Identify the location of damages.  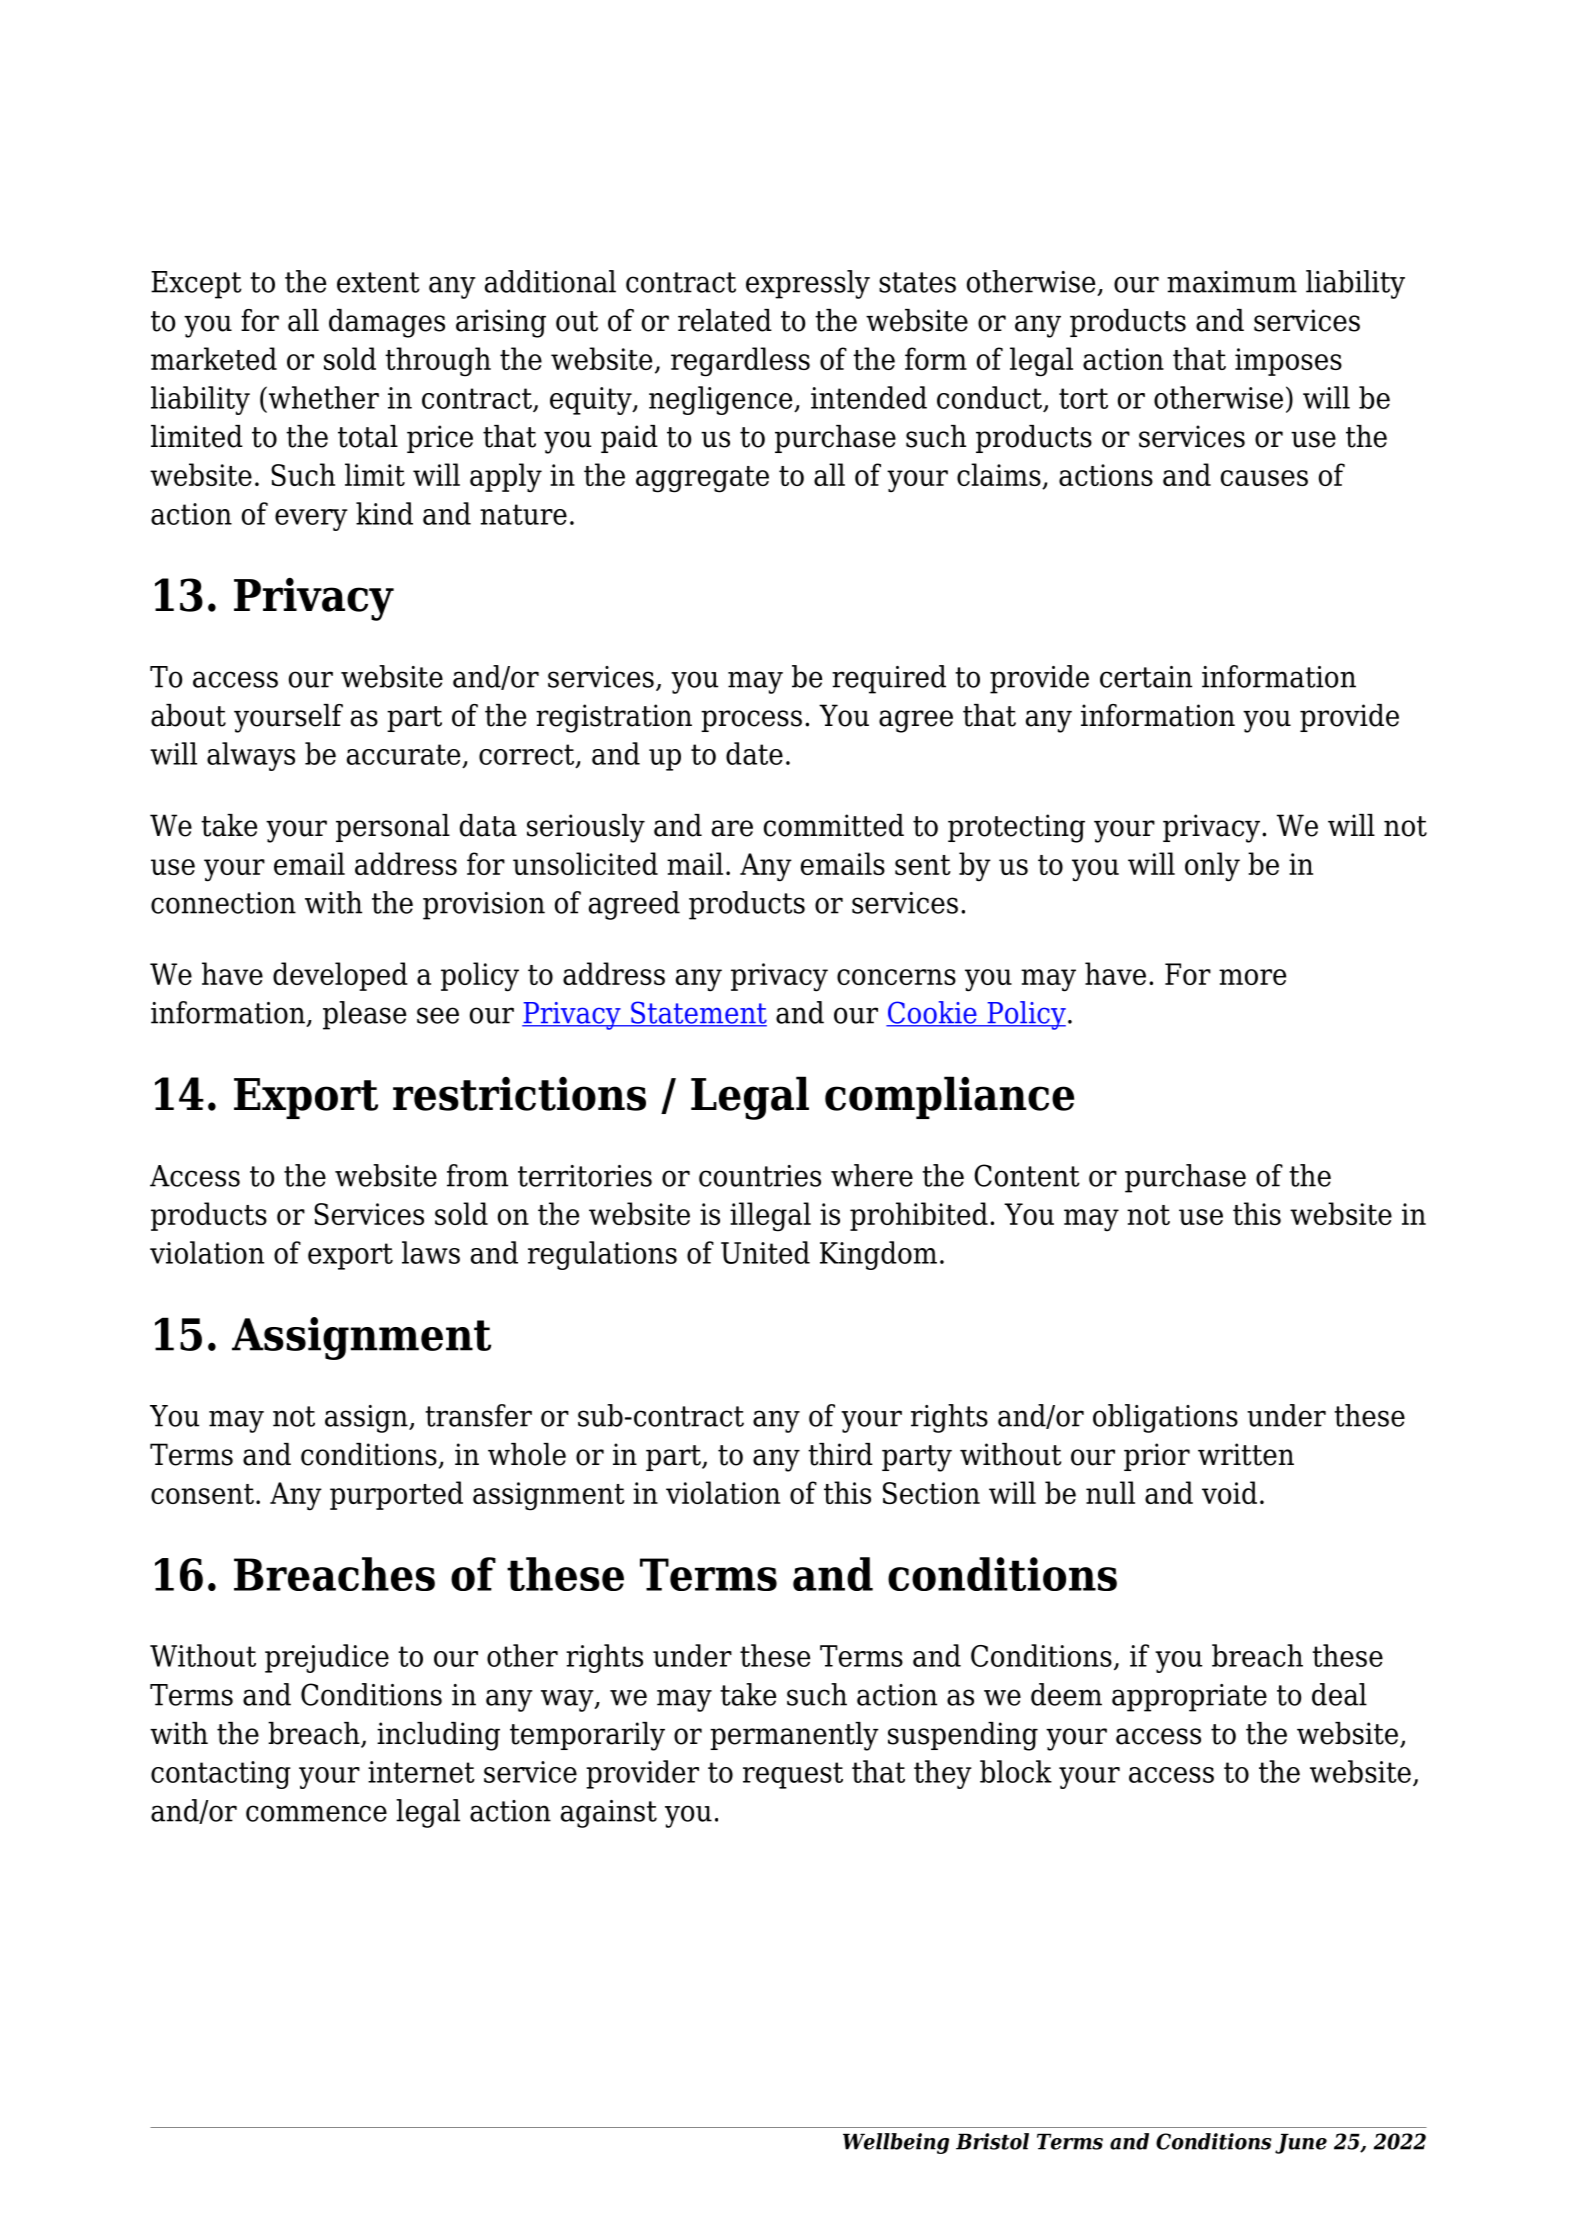
(387, 323).
